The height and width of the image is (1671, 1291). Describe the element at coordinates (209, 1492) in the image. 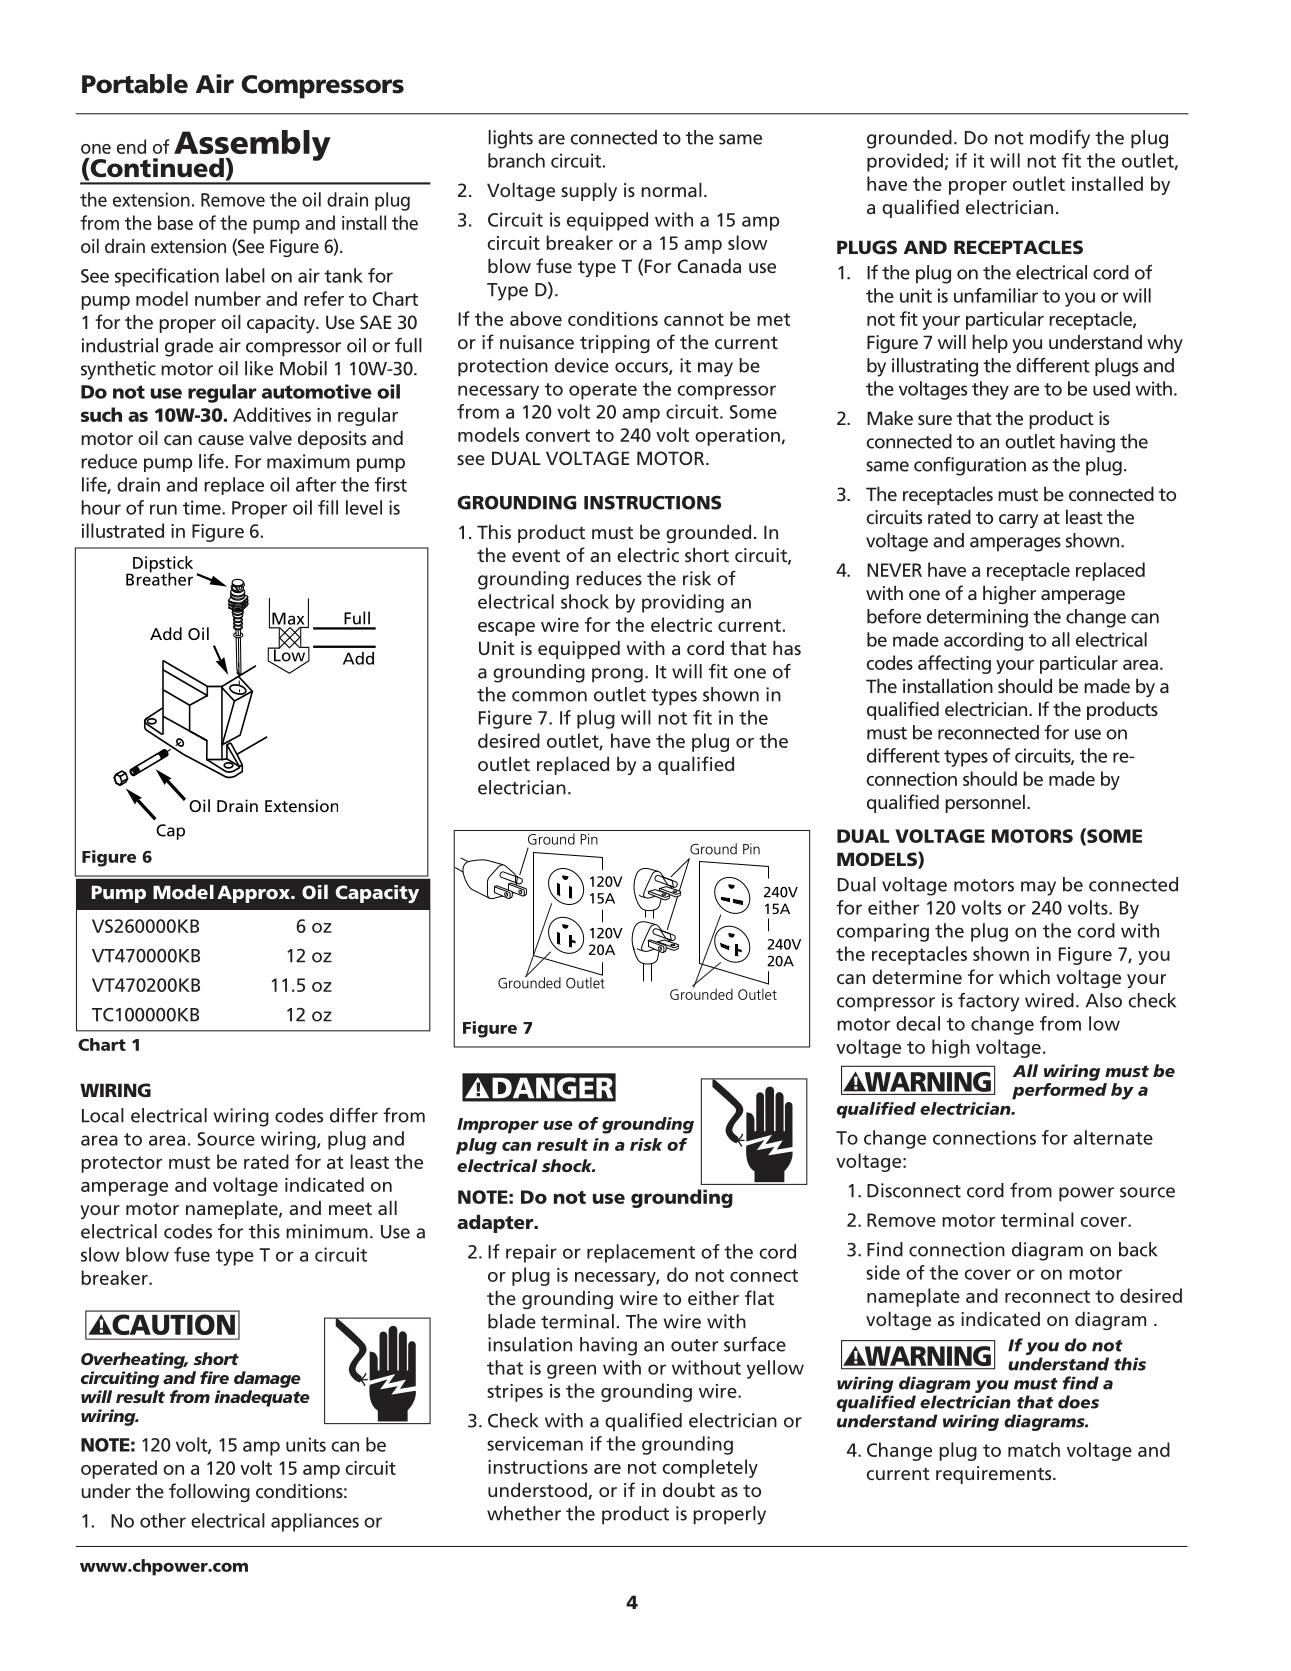

I see `following` at that location.
